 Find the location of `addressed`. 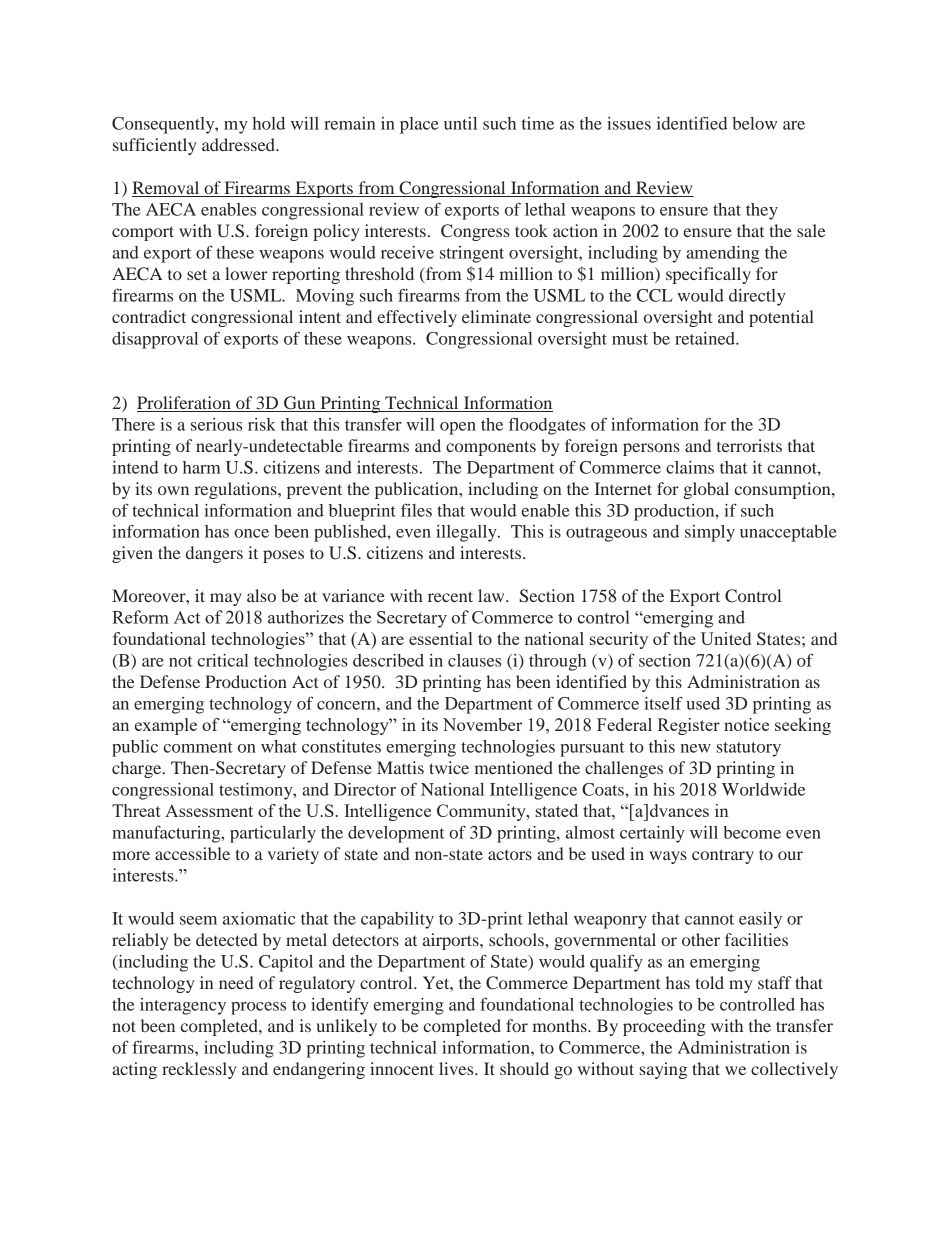

addressed is located at coordinates (239, 144).
